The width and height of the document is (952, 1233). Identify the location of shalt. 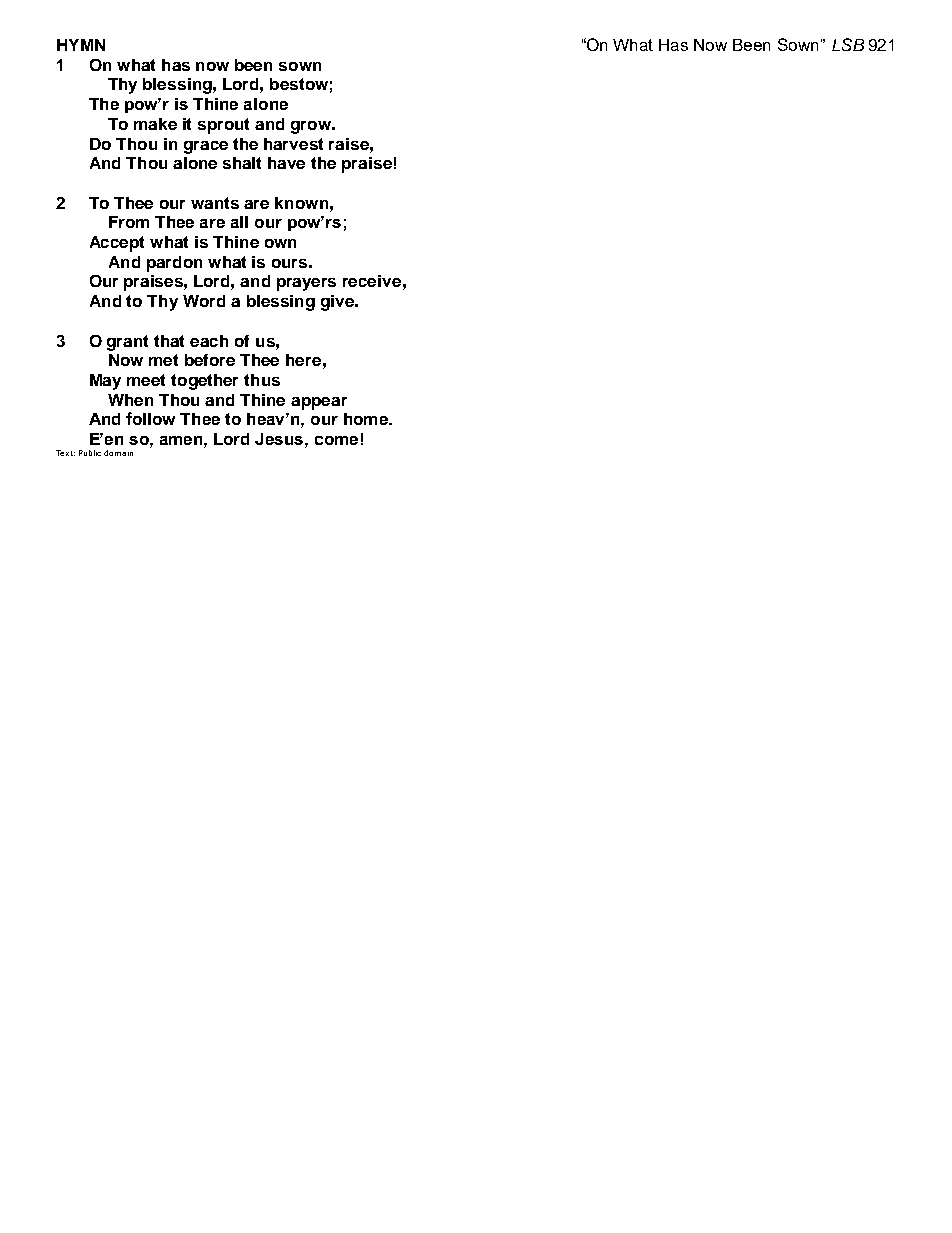
(242, 163).
